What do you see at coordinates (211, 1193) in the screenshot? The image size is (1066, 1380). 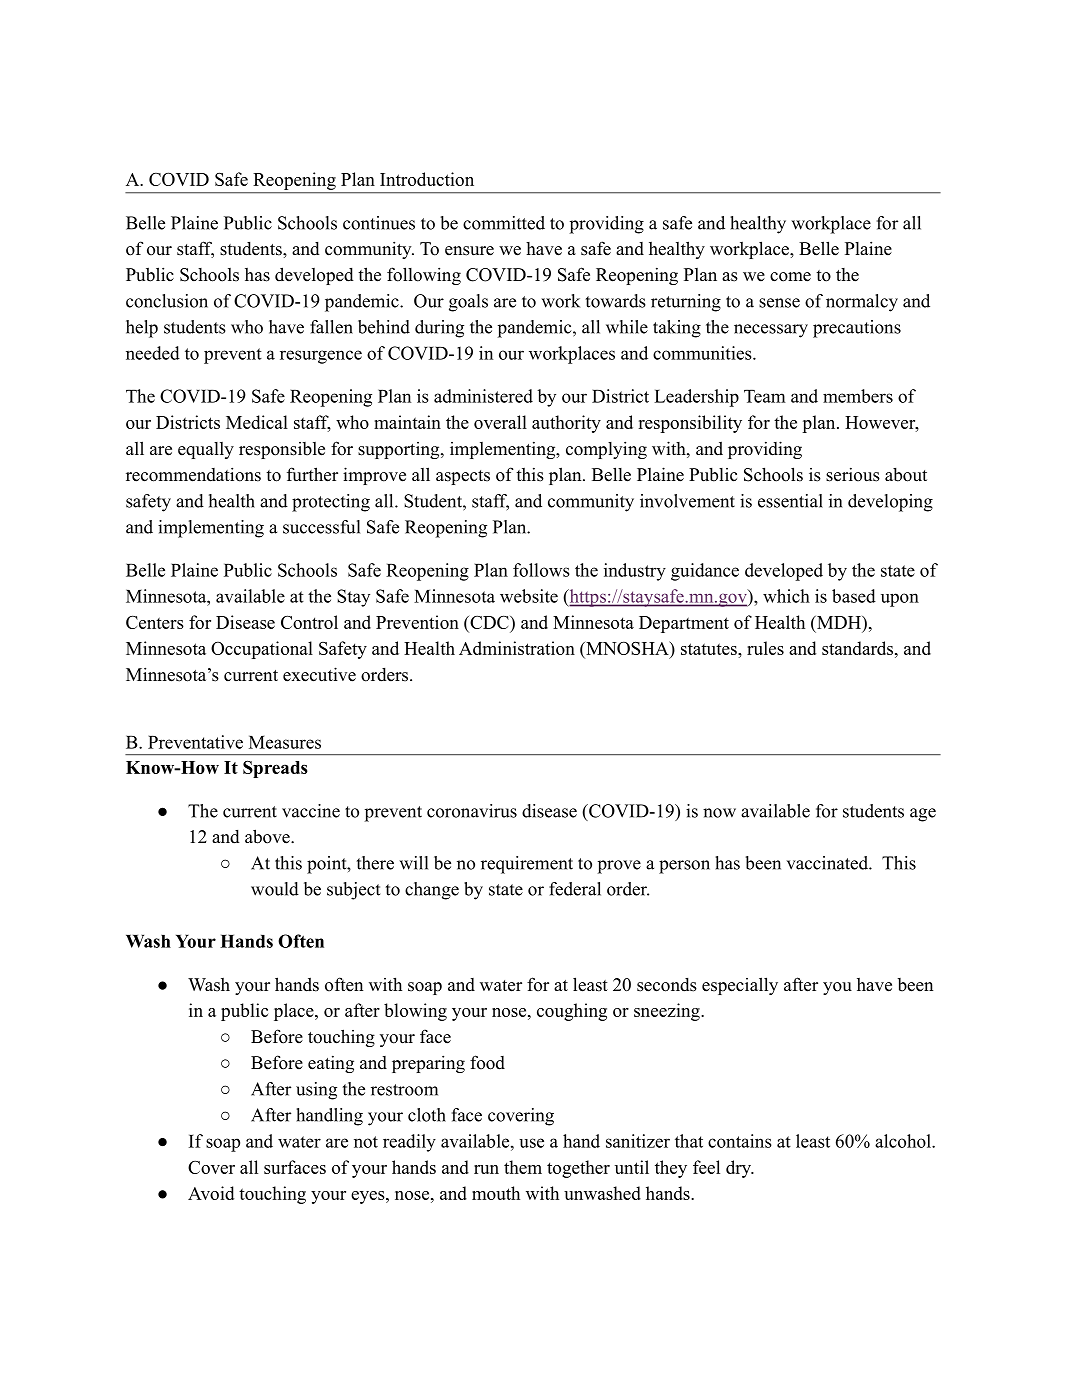 I see `Avoid` at bounding box center [211, 1193].
